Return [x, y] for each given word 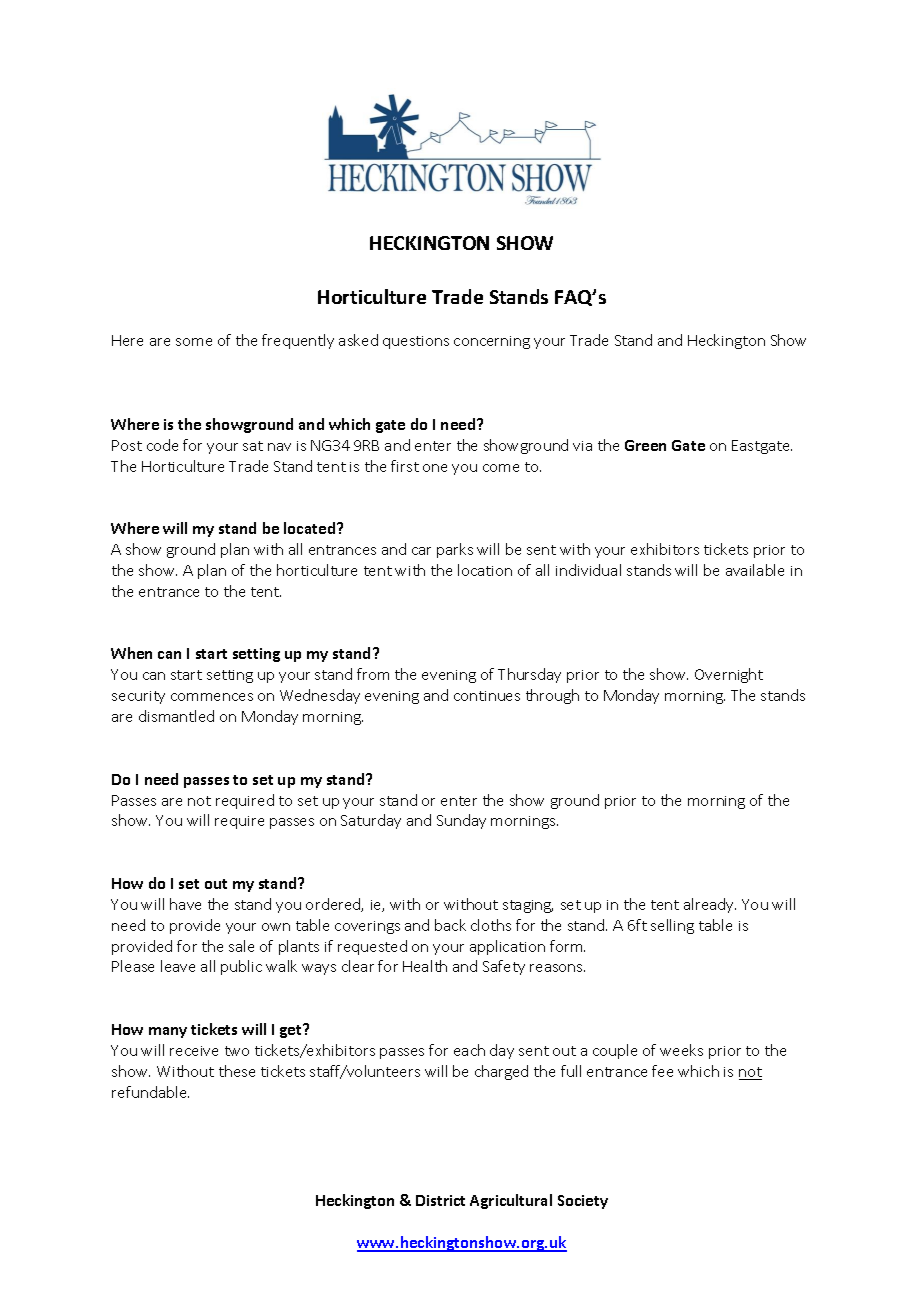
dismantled [176, 716]
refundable [150, 1092]
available [755, 570]
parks [455, 550]
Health [425, 966]
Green [645, 445]
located [311, 528]
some [194, 342]
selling [672, 926]
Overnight [729, 675]
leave [178, 966]
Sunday [461, 821]
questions [416, 342]
